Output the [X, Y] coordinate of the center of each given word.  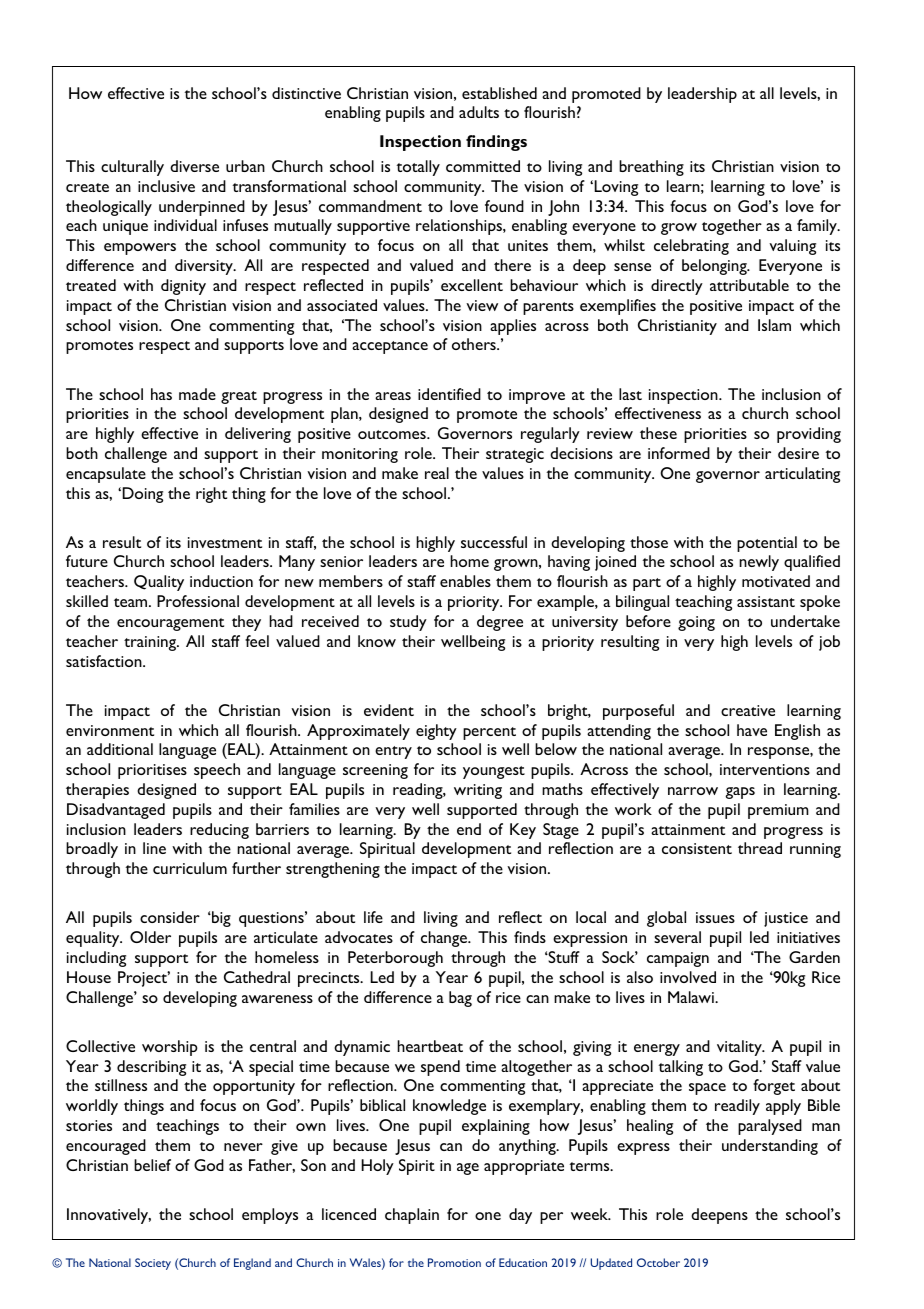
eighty [436, 732]
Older [150, 937]
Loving [616, 188]
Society [153, 1264]
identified [449, 394]
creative [748, 710]
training [151, 643]
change [445, 939]
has [161, 394]
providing [809, 435]
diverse [194, 166]
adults [479, 112]
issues [715, 917]
